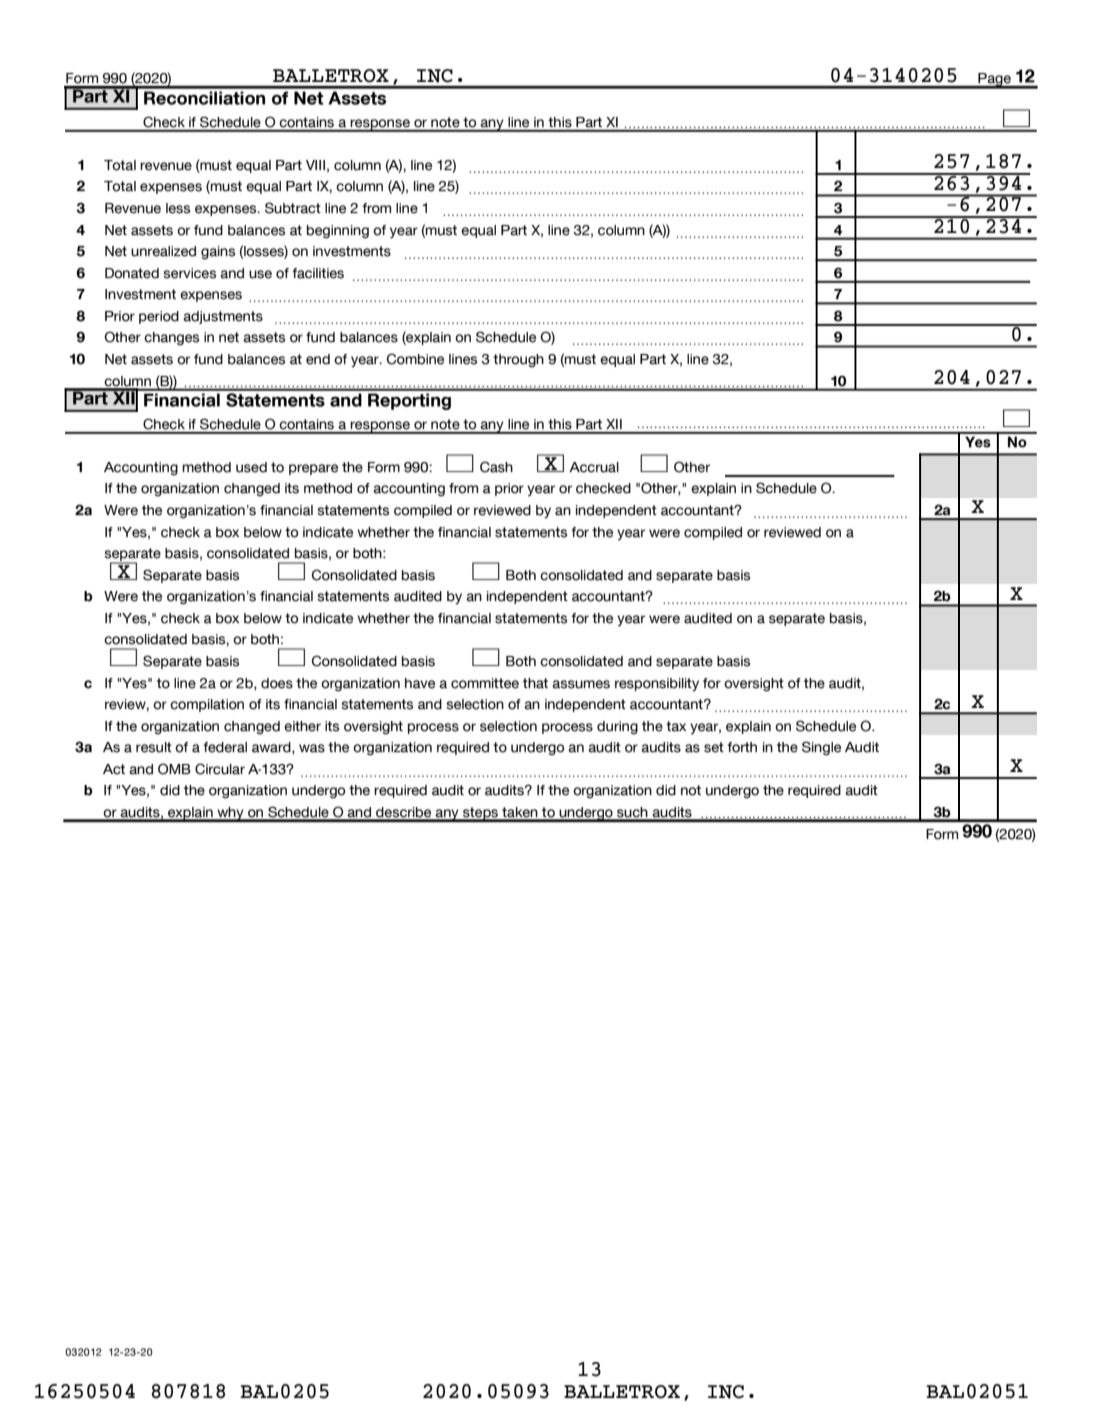 The height and width of the document is (1424, 1100). What do you see at coordinates (225, 747) in the document?
I see `federal` at bounding box center [225, 747].
